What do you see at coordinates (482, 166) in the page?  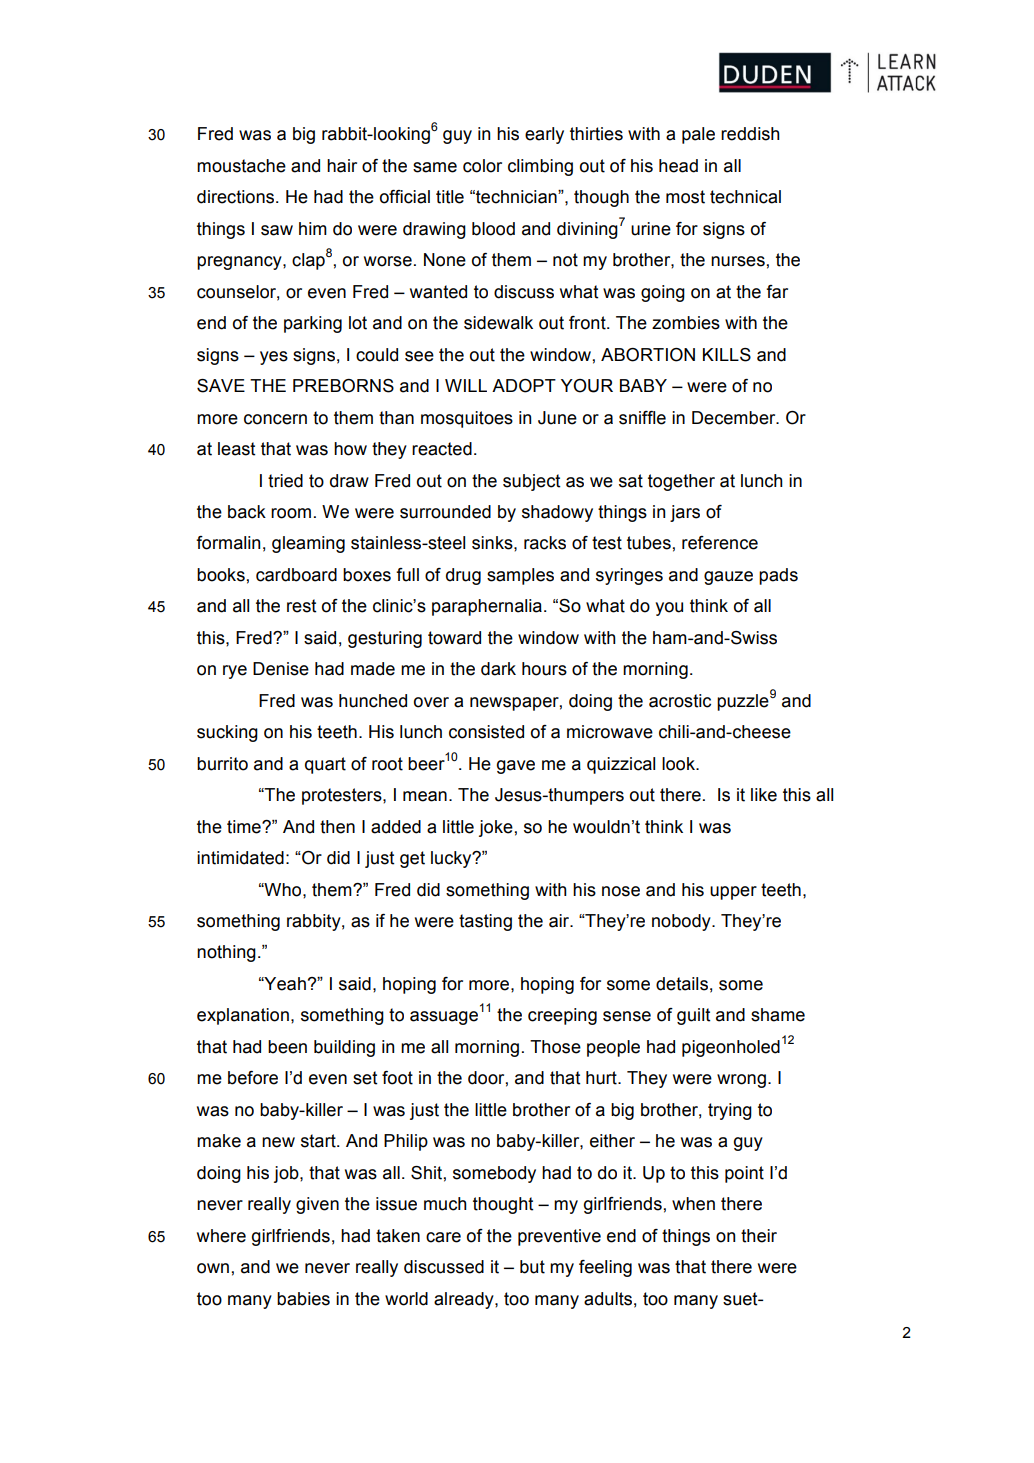 I see `color` at bounding box center [482, 166].
